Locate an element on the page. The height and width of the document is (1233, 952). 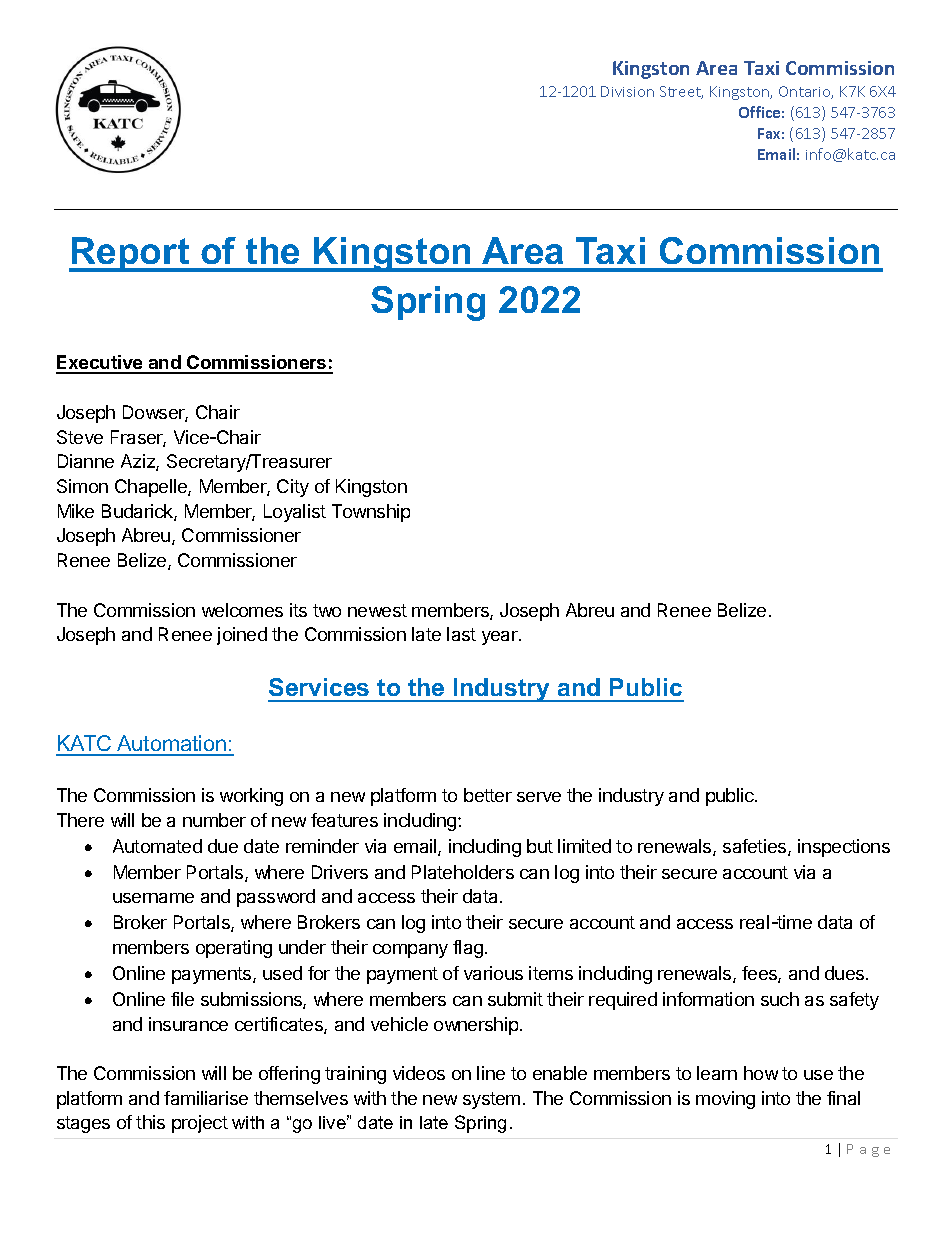
familiarise is located at coordinates (206, 1098).
